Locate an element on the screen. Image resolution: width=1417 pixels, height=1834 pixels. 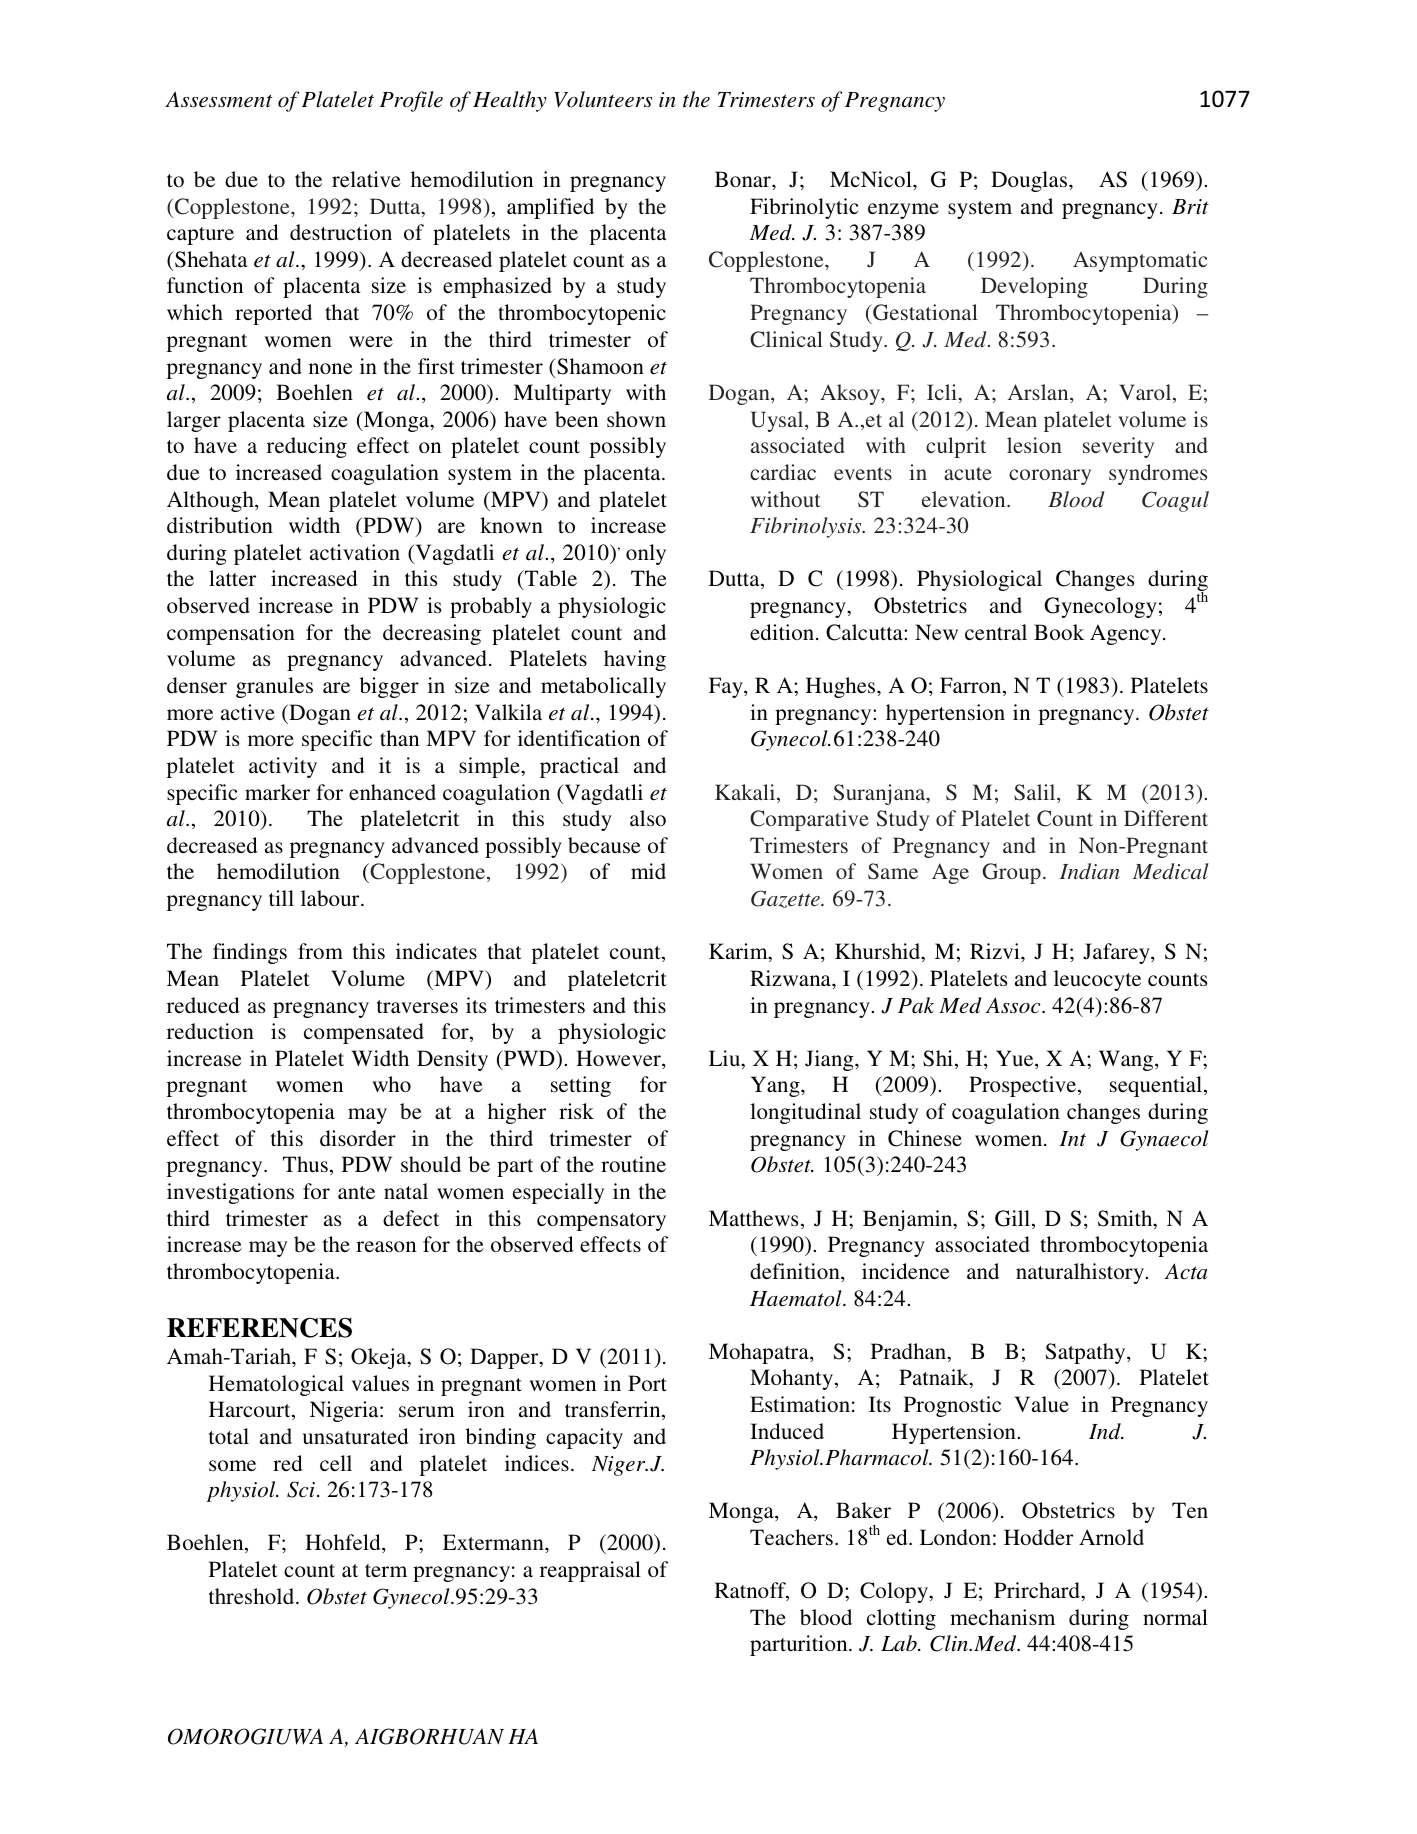
Douglas is located at coordinates (1030, 181).
